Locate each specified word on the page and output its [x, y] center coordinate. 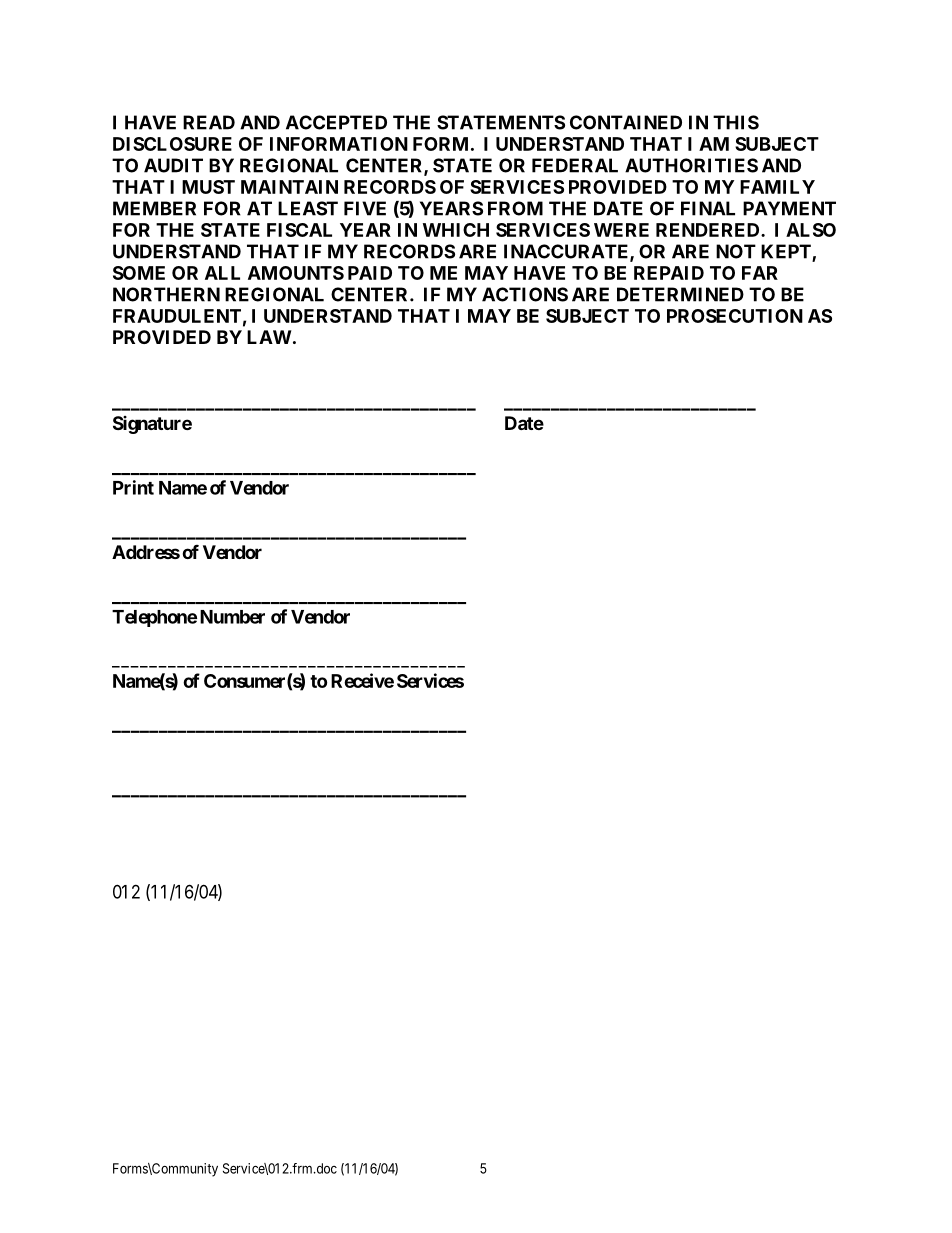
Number [232, 617]
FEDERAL [575, 165]
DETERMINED [680, 294]
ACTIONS [525, 294]
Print [133, 487]
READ [209, 122]
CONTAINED [626, 122]
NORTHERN [166, 294]
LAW [269, 337]
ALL [222, 273]
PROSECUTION [735, 316]
